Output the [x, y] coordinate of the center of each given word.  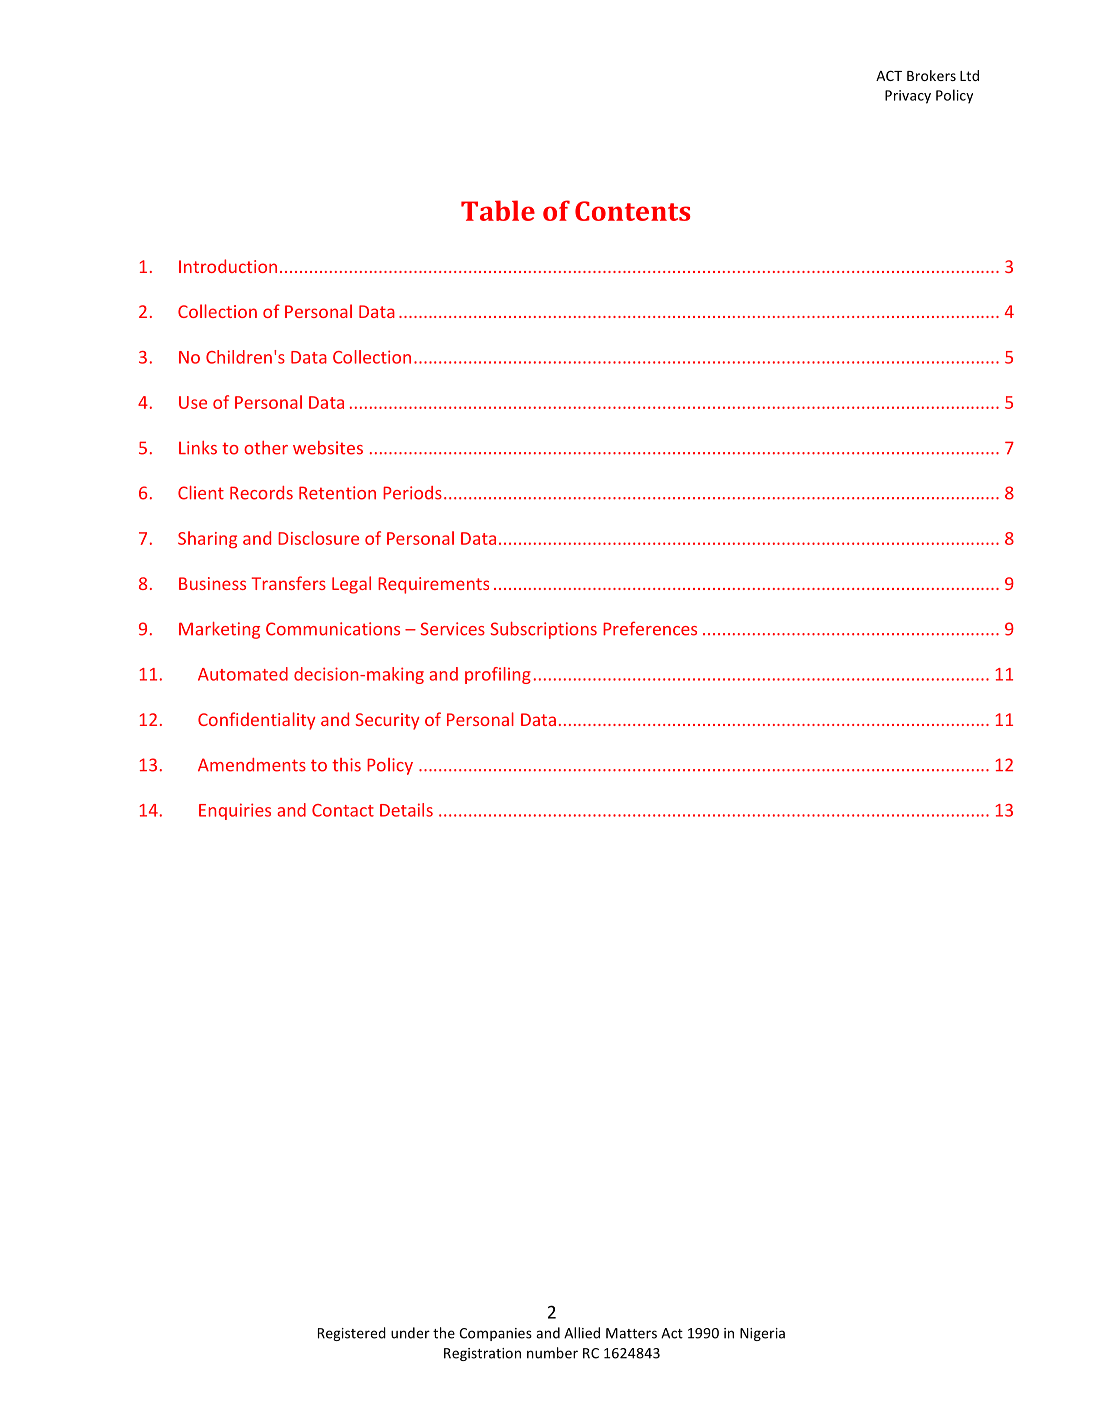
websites [328, 448]
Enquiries [235, 811]
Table [498, 210]
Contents [632, 211]
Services [453, 629]
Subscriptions [544, 630]
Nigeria [762, 1334]
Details [406, 810]
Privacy [908, 97]
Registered [352, 1334]
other [266, 448]
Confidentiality [256, 721]
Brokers [931, 75]
